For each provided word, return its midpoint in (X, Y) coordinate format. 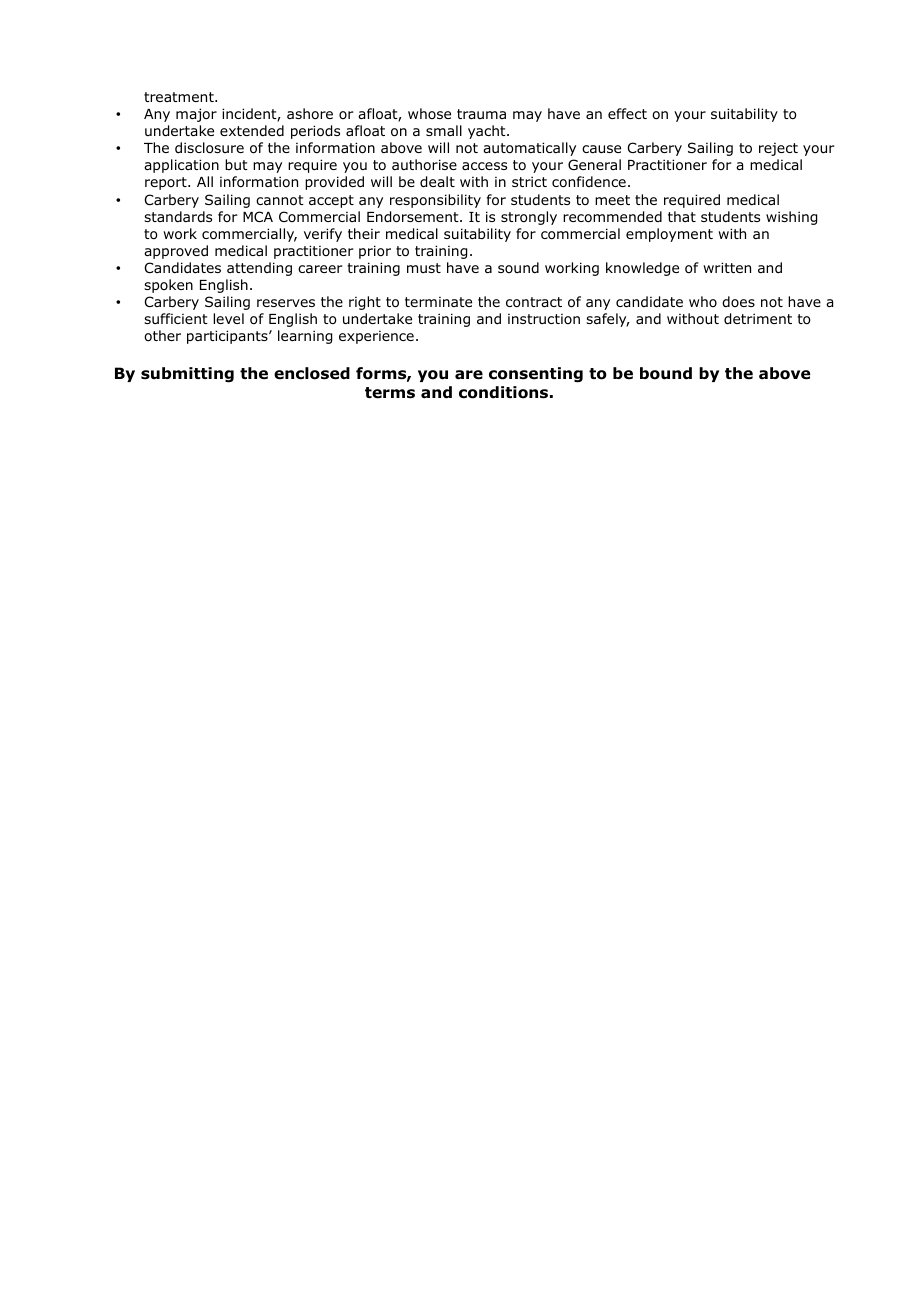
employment (669, 235)
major (196, 115)
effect (627, 113)
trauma (481, 114)
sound (518, 267)
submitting (187, 375)
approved (176, 252)
